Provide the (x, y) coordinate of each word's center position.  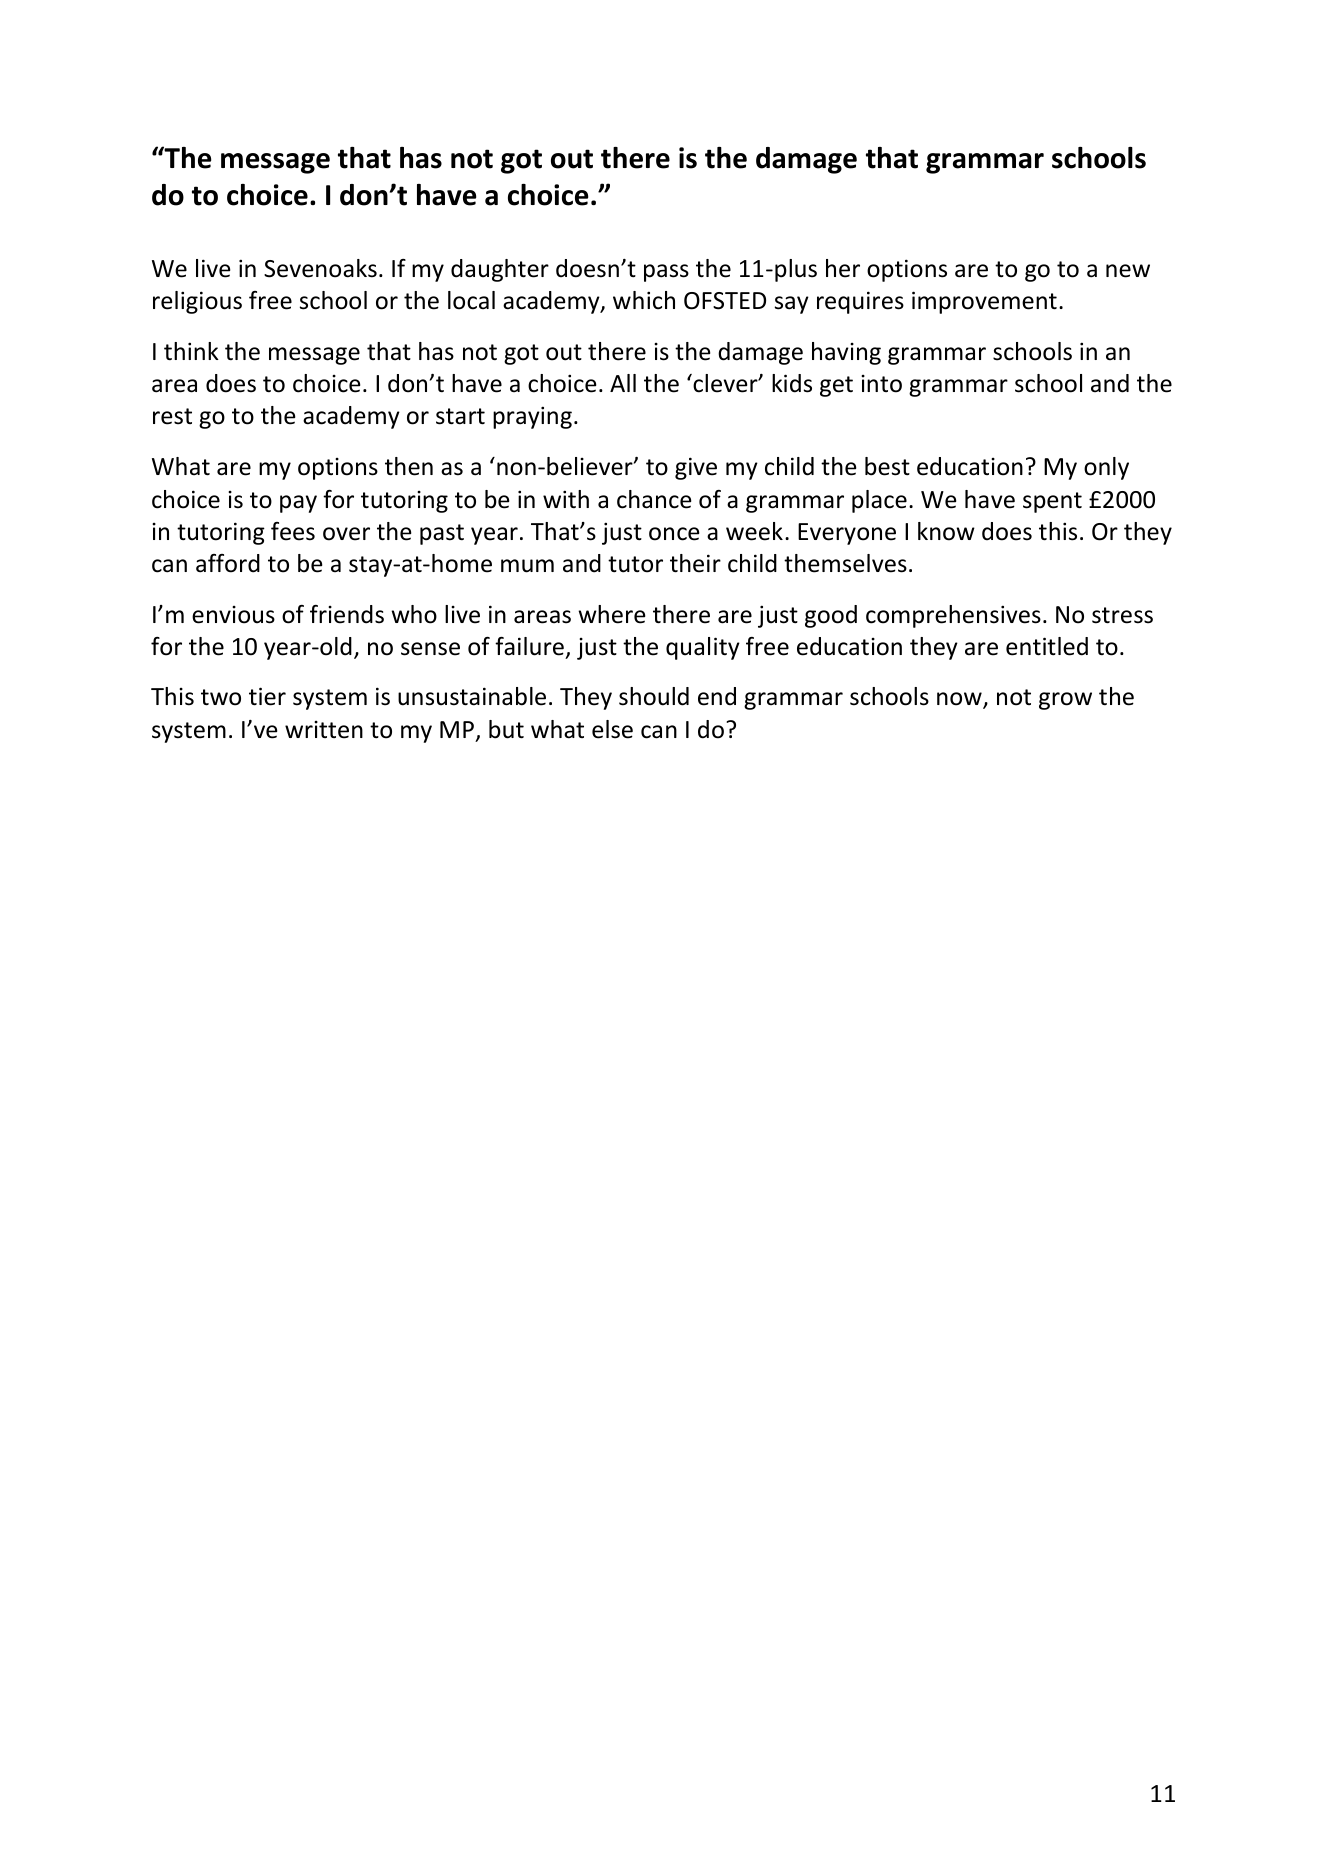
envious (233, 615)
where (611, 614)
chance (654, 499)
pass (666, 273)
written (324, 730)
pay (298, 504)
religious (197, 302)
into (881, 384)
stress (1122, 615)
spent (1052, 502)
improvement (984, 302)
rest (172, 416)
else (612, 729)
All (623, 383)
